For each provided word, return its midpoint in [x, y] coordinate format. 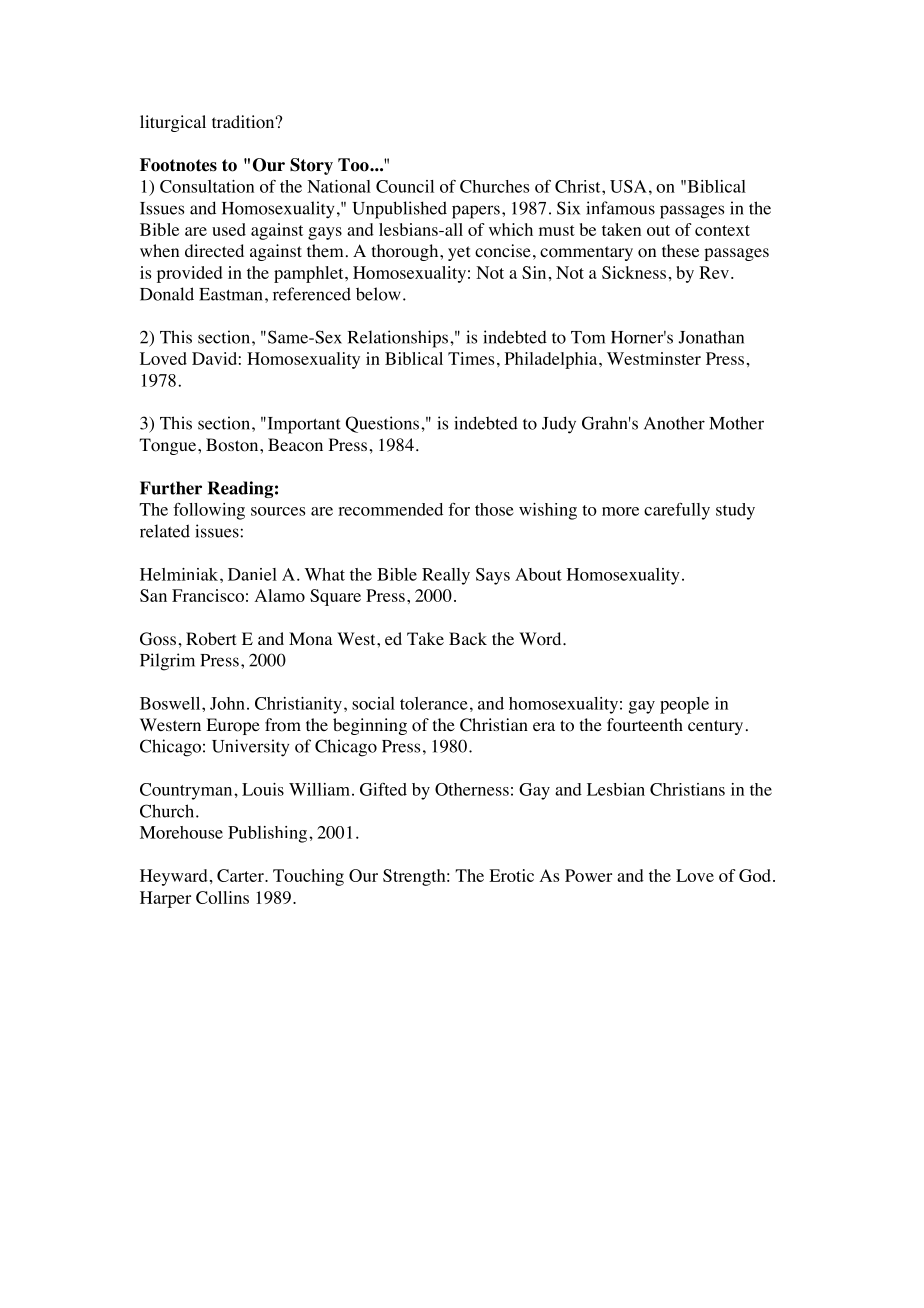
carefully [677, 511]
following [209, 511]
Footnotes [178, 165]
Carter [241, 875]
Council [405, 186]
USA [628, 186]
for [459, 509]
